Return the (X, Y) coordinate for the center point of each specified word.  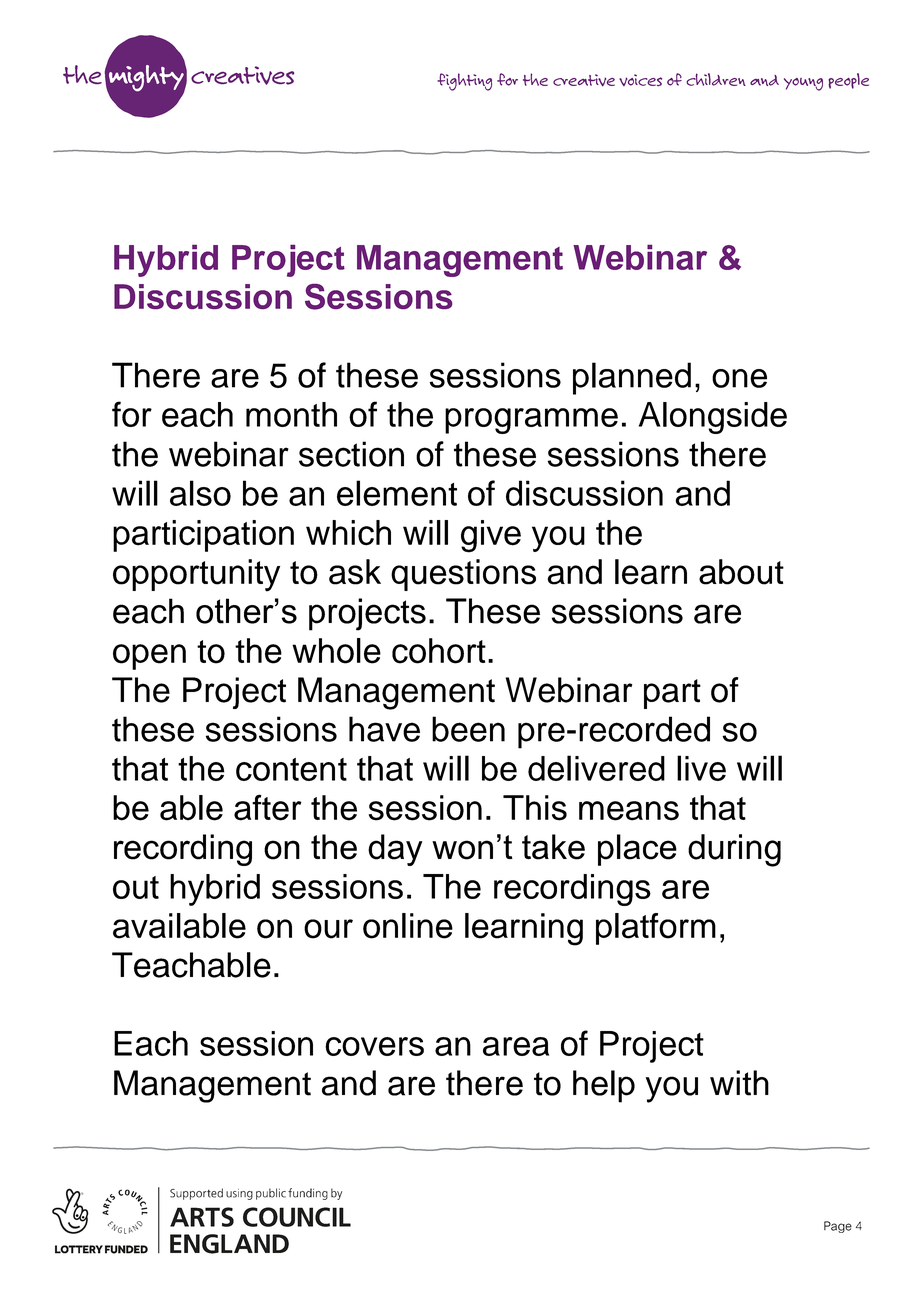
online (408, 926)
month (291, 414)
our (328, 929)
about (741, 572)
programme (531, 421)
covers (374, 1046)
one (739, 378)
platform (656, 929)
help (604, 1086)
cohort (439, 651)
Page (838, 1227)
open (149, 657)
